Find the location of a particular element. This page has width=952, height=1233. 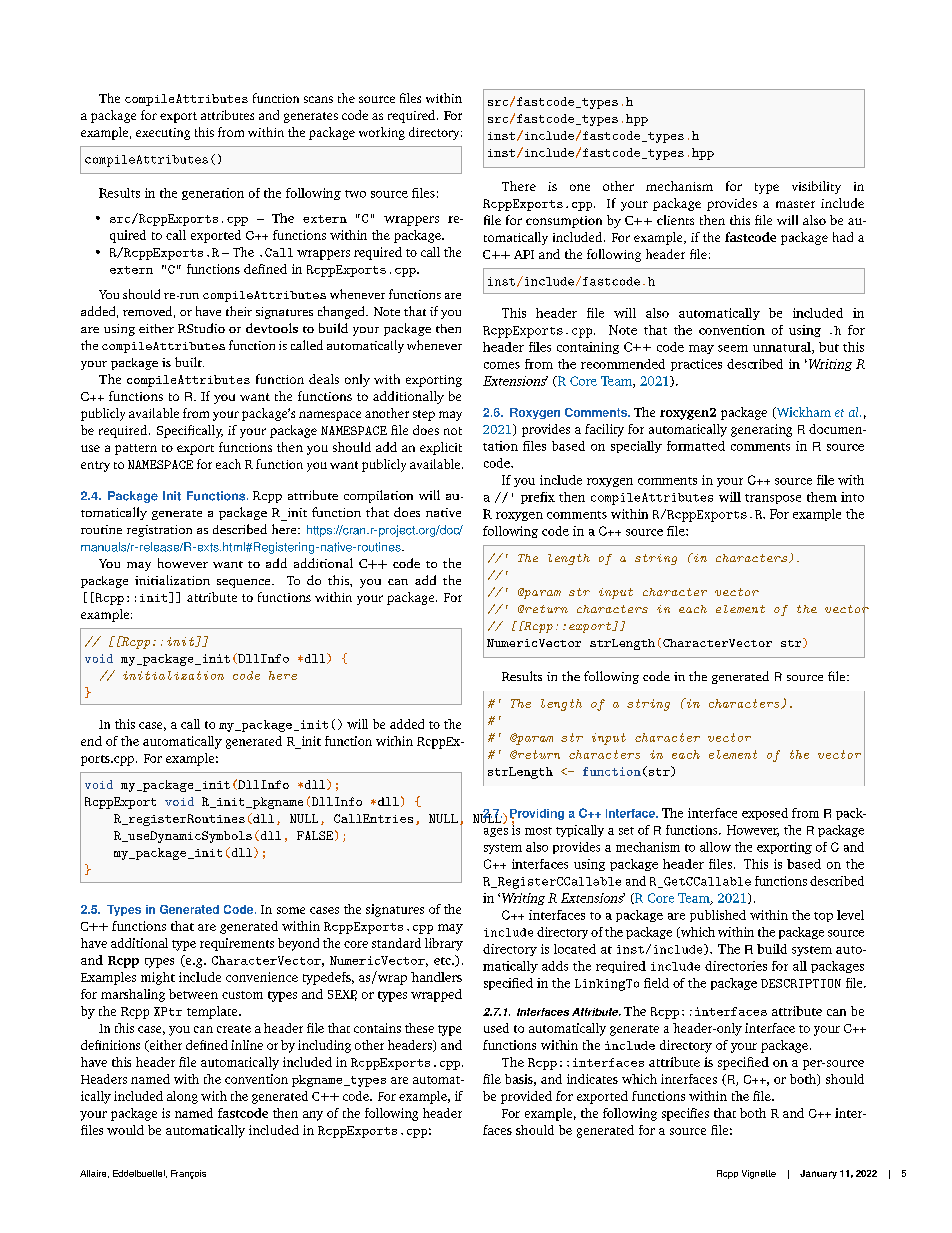

executing is located at coordinates (163, 134).
